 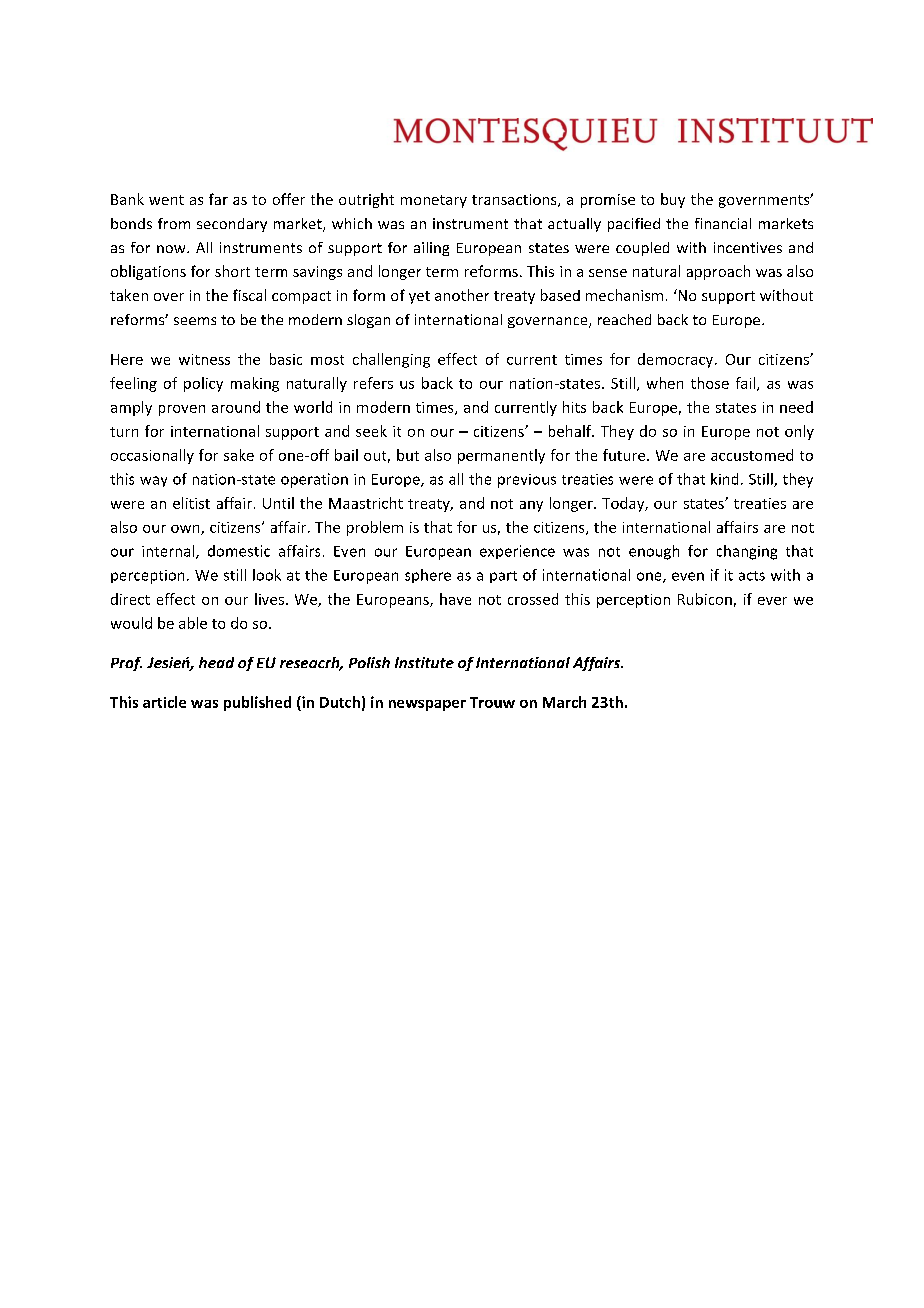 I want to click on accustomed, so click(x=752, y=455).
